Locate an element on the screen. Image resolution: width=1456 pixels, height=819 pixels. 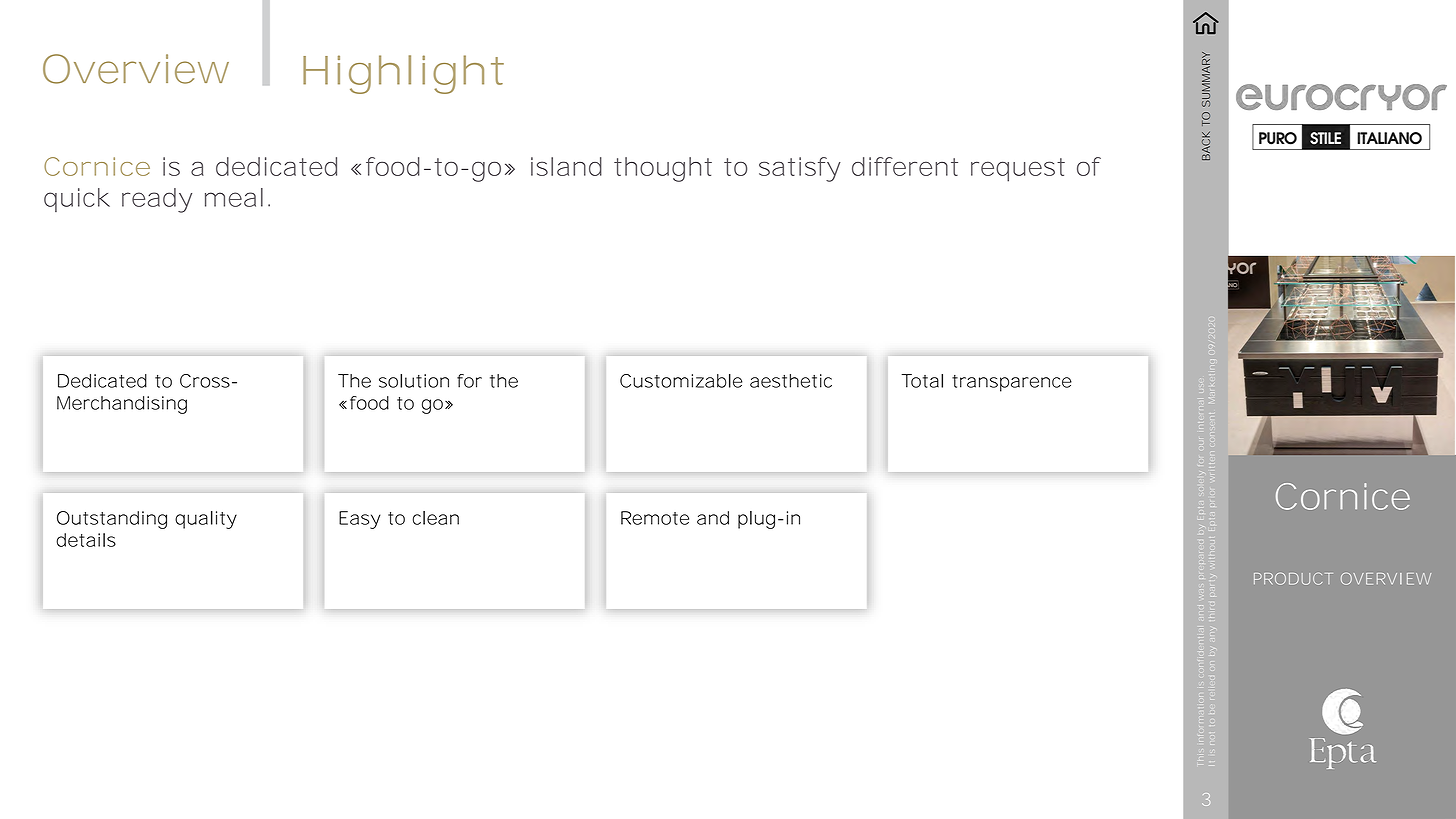
details is located at coordinates (86, 540).
